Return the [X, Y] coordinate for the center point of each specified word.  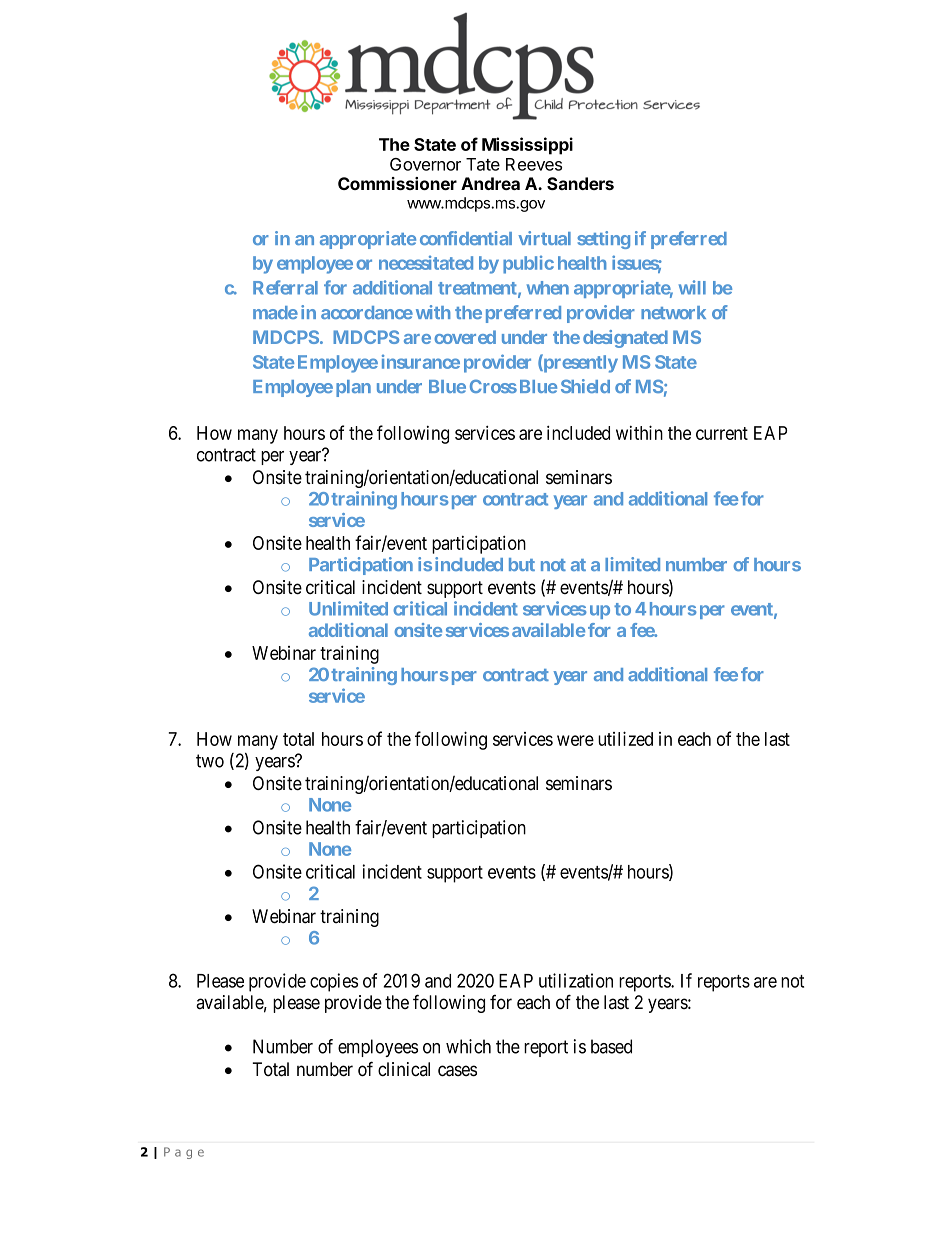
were [575, 740]
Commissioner [397, 183]
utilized [625, 738]
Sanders [580, 183]
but [522, 564]
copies [334, 982]
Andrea [490, 183]
